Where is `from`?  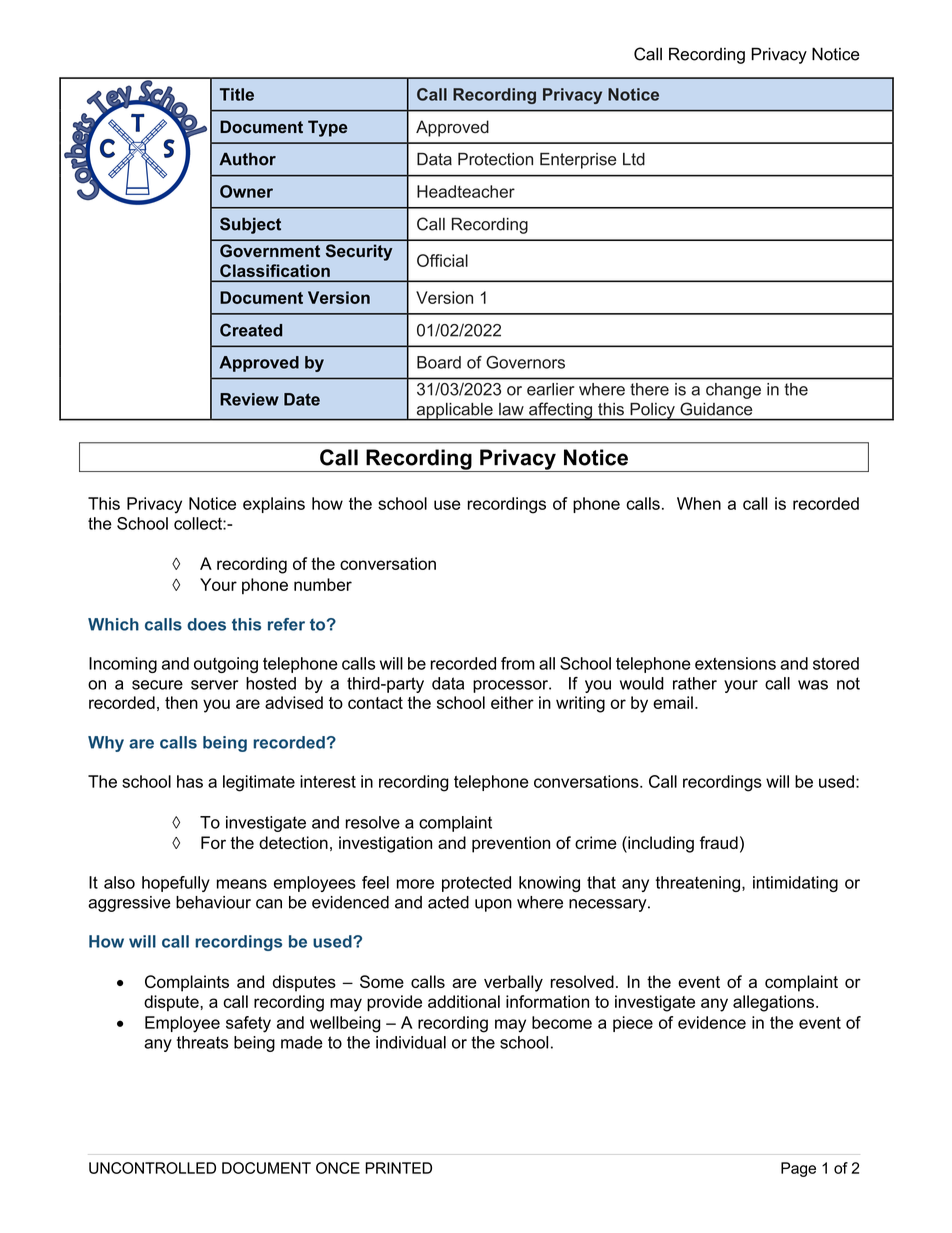
from is located at coordinates (518, 663).
